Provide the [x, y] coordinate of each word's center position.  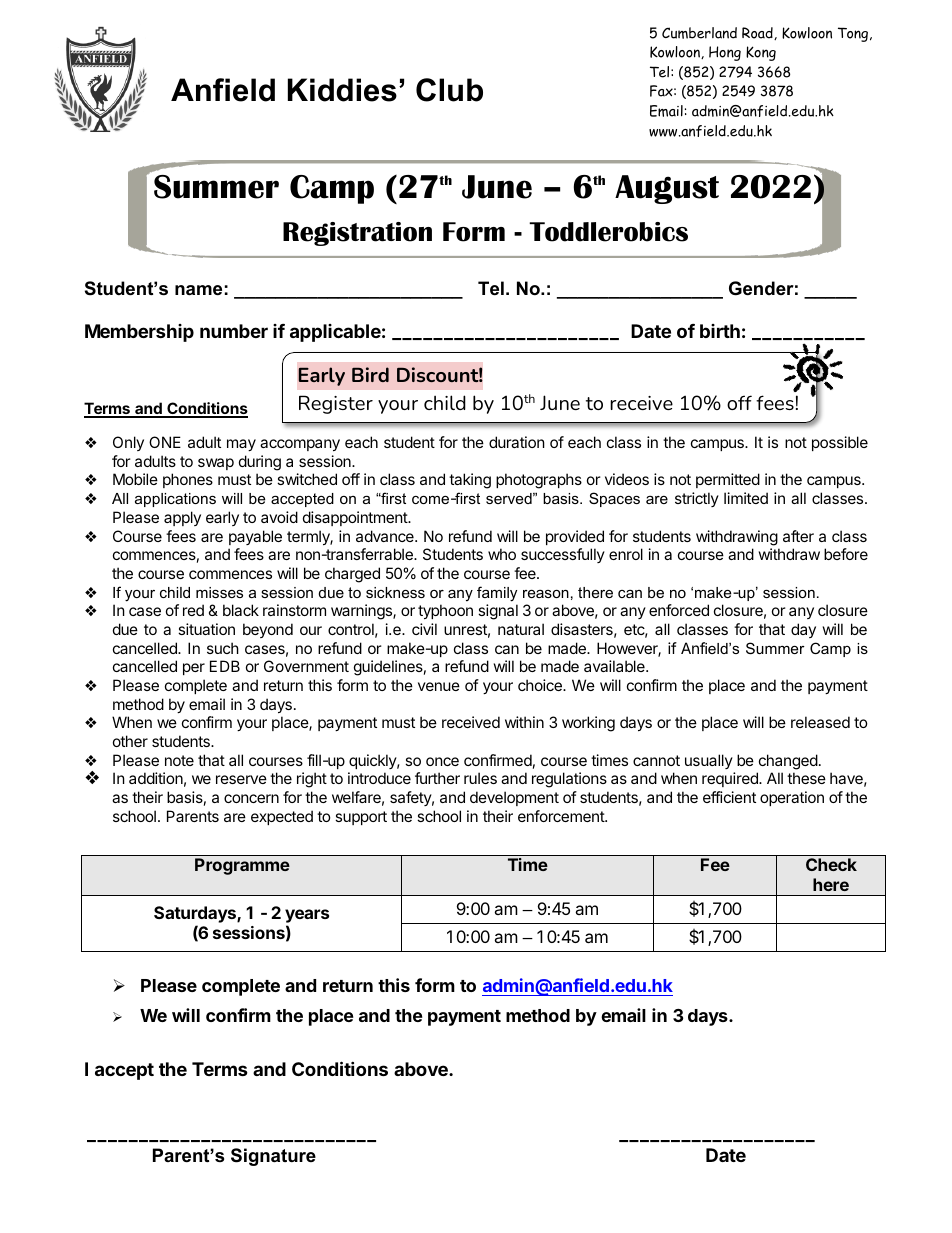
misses [219, 592]
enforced [679, 610]
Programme [242, 866]
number [234, 331]
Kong [761, 53]
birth [720, 331]
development [514, 798]
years [307, 917]
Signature [273, 1157]
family [497, 594]
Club [449, 90]
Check [831, 864]
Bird [370, 374]
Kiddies [342, 90]
